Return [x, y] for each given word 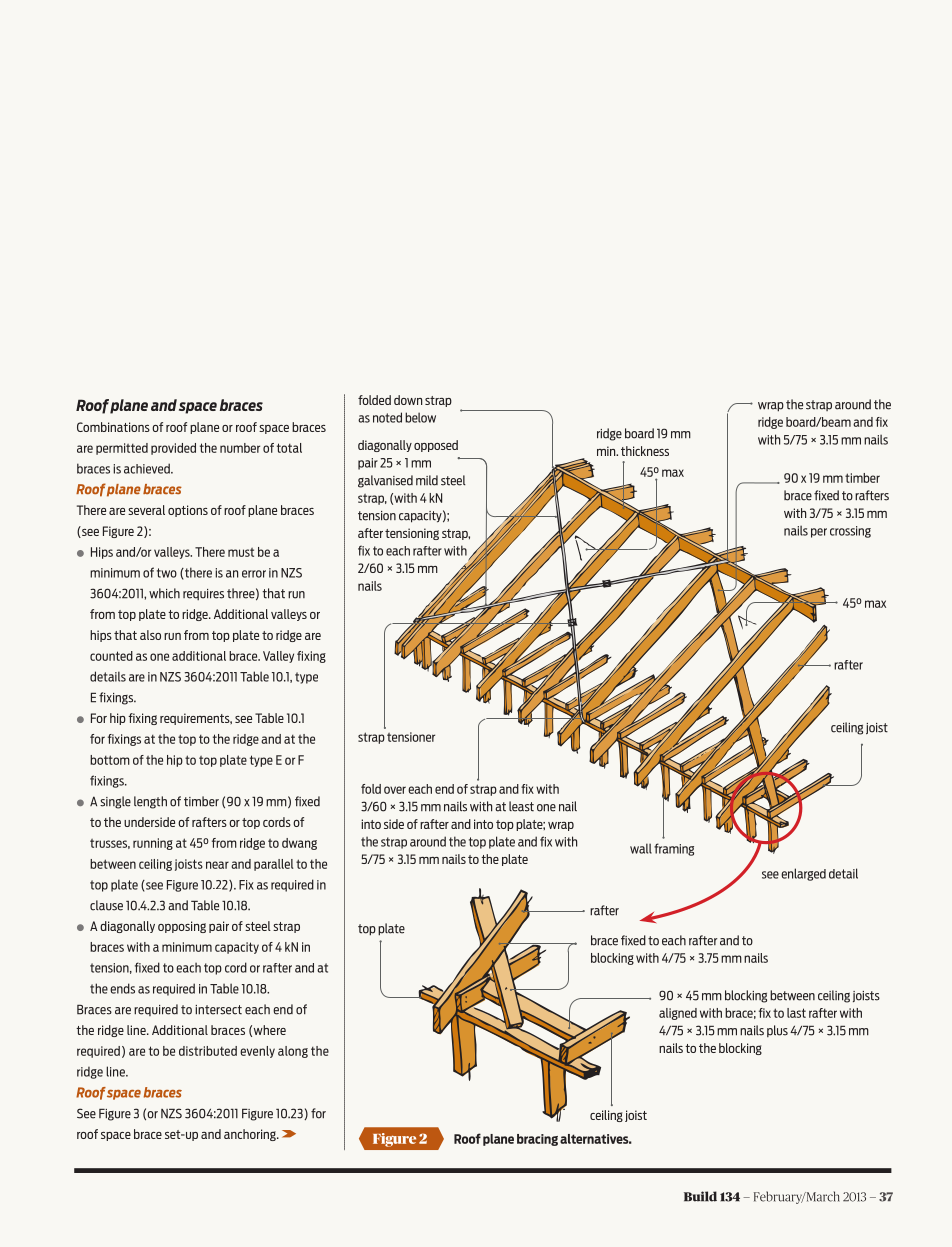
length [150, 802]
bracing [537, 1140]
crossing [850, 532]
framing [674, 849]
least [521, 806]
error [254, 574]
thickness [645, 451]
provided [173, 449]
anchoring [251, 1135]
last [796, 1013]
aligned [678, 1014]
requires [203, 594]
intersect [218, 1010]
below [420, 417]
